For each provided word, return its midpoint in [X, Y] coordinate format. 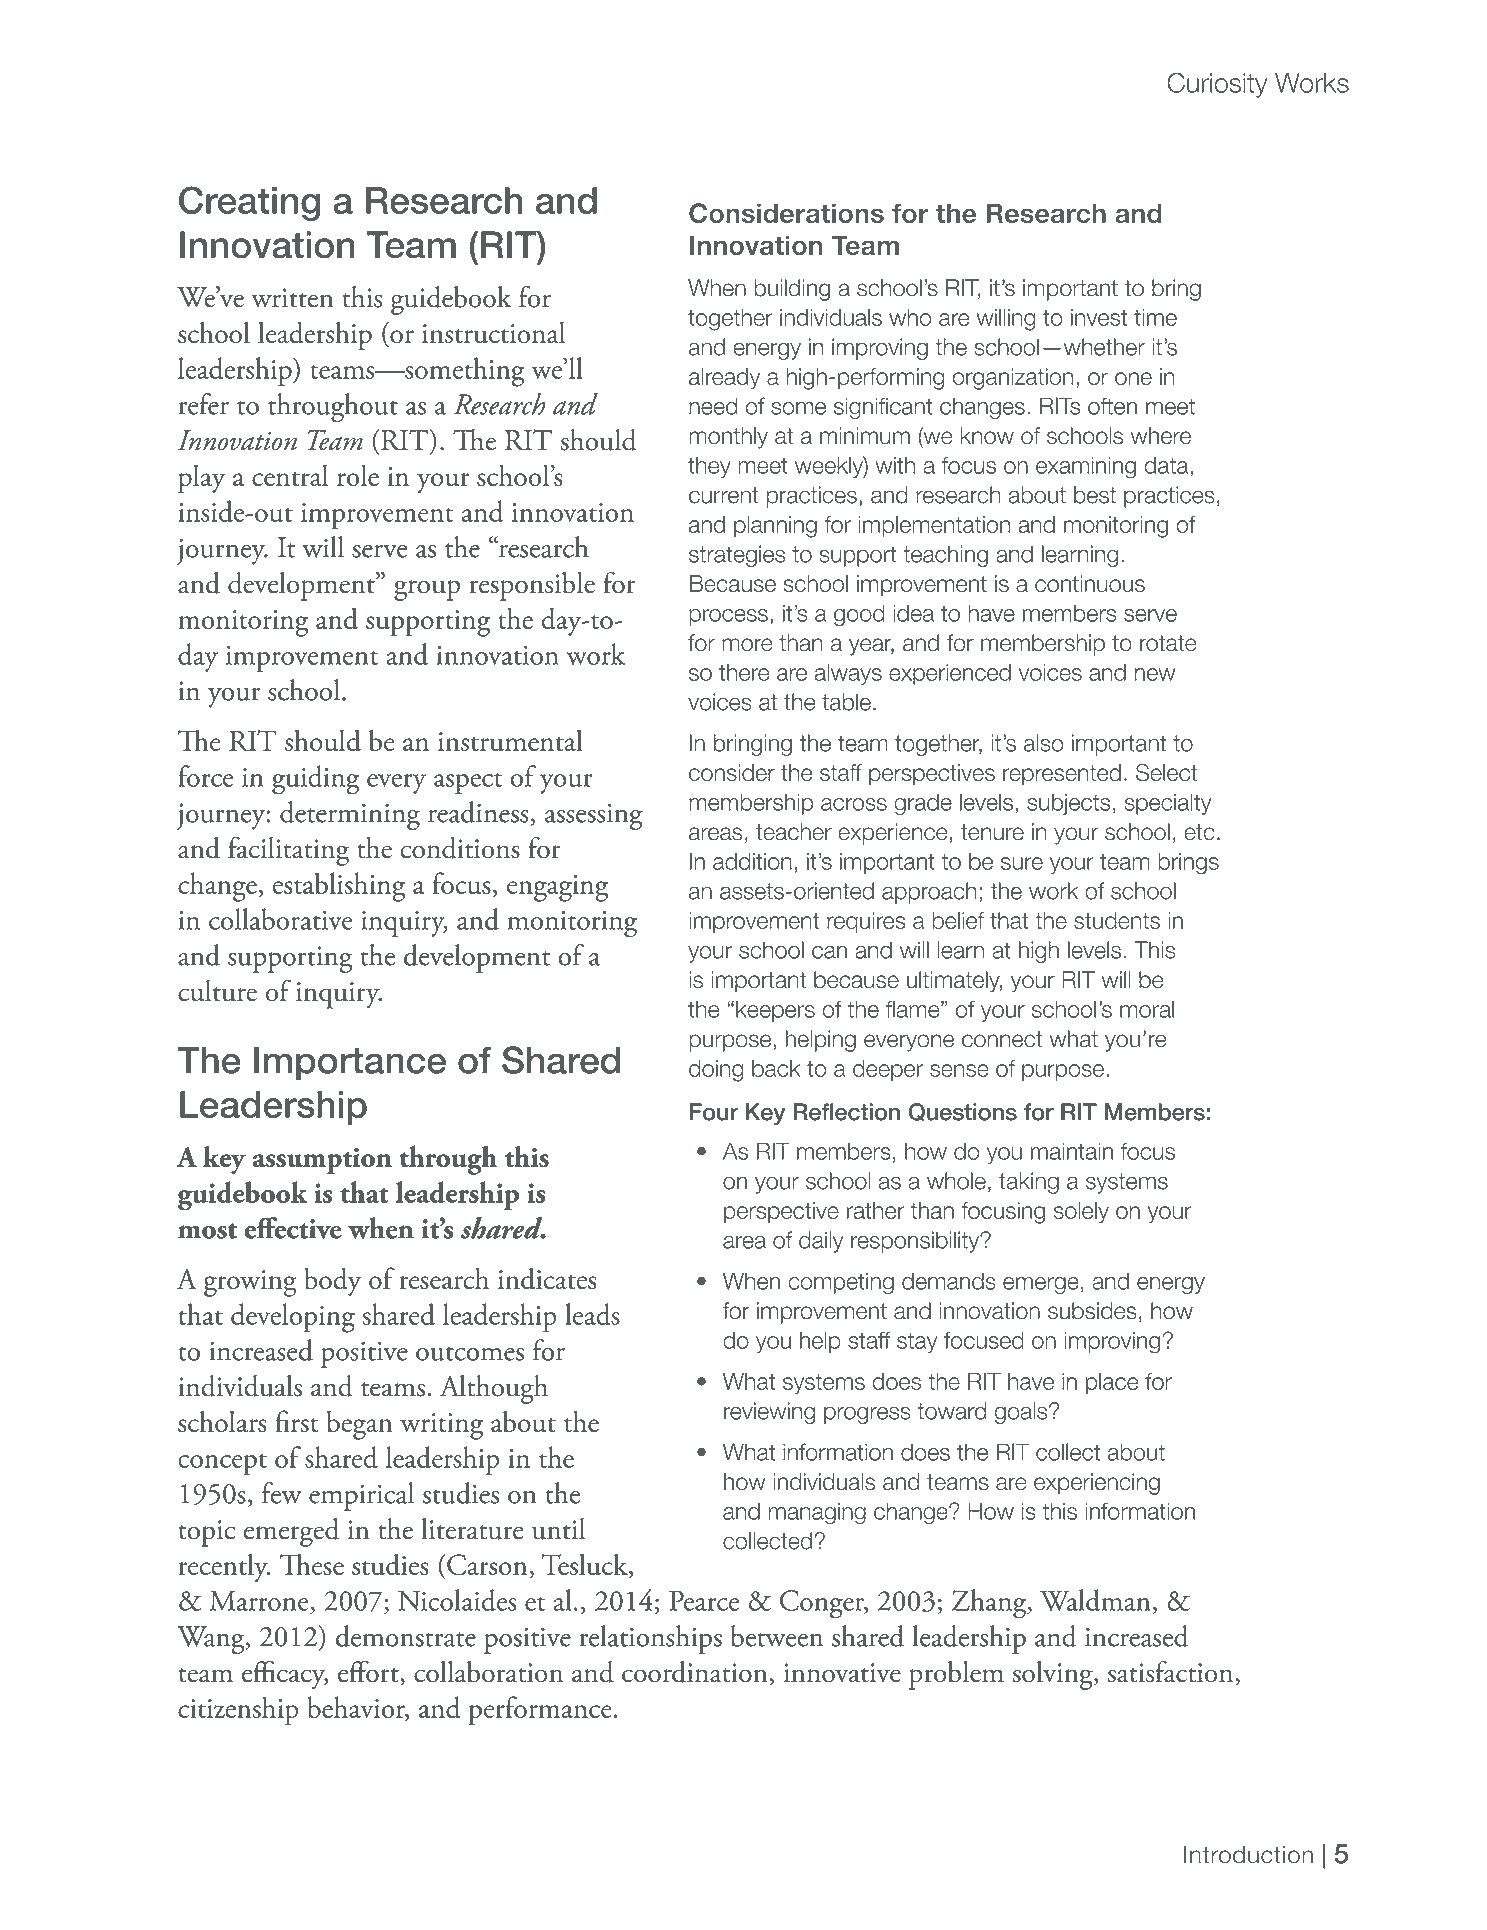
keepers [775, 1011]
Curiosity [1217, 85]
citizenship [238, 1711]
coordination [695, 1672]
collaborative [281, 919]
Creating [249, 203]
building [792, 290]
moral [1147, 1009]
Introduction [1248, 1855]
